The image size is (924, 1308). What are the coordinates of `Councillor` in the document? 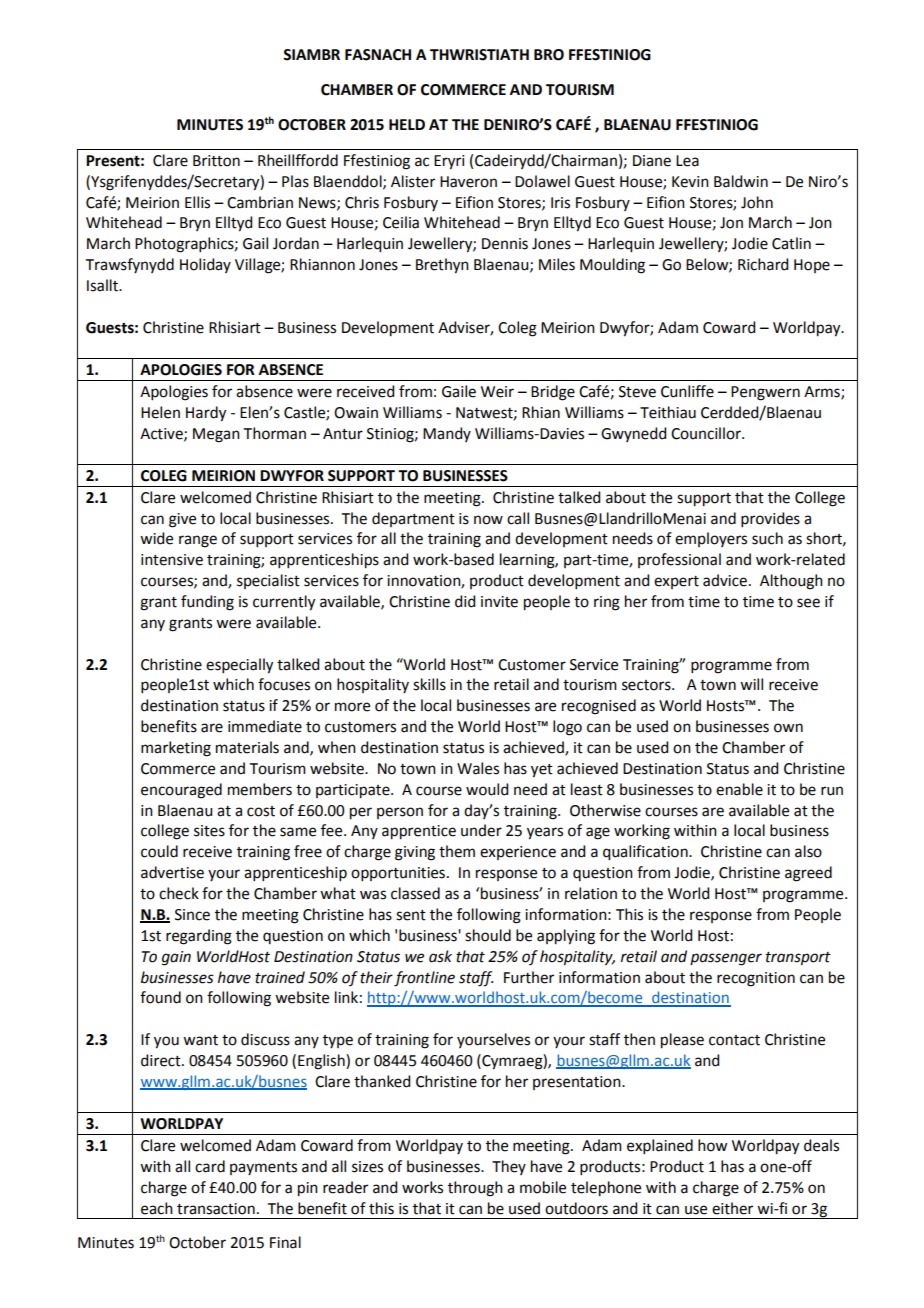 It's located at (707, 433).
